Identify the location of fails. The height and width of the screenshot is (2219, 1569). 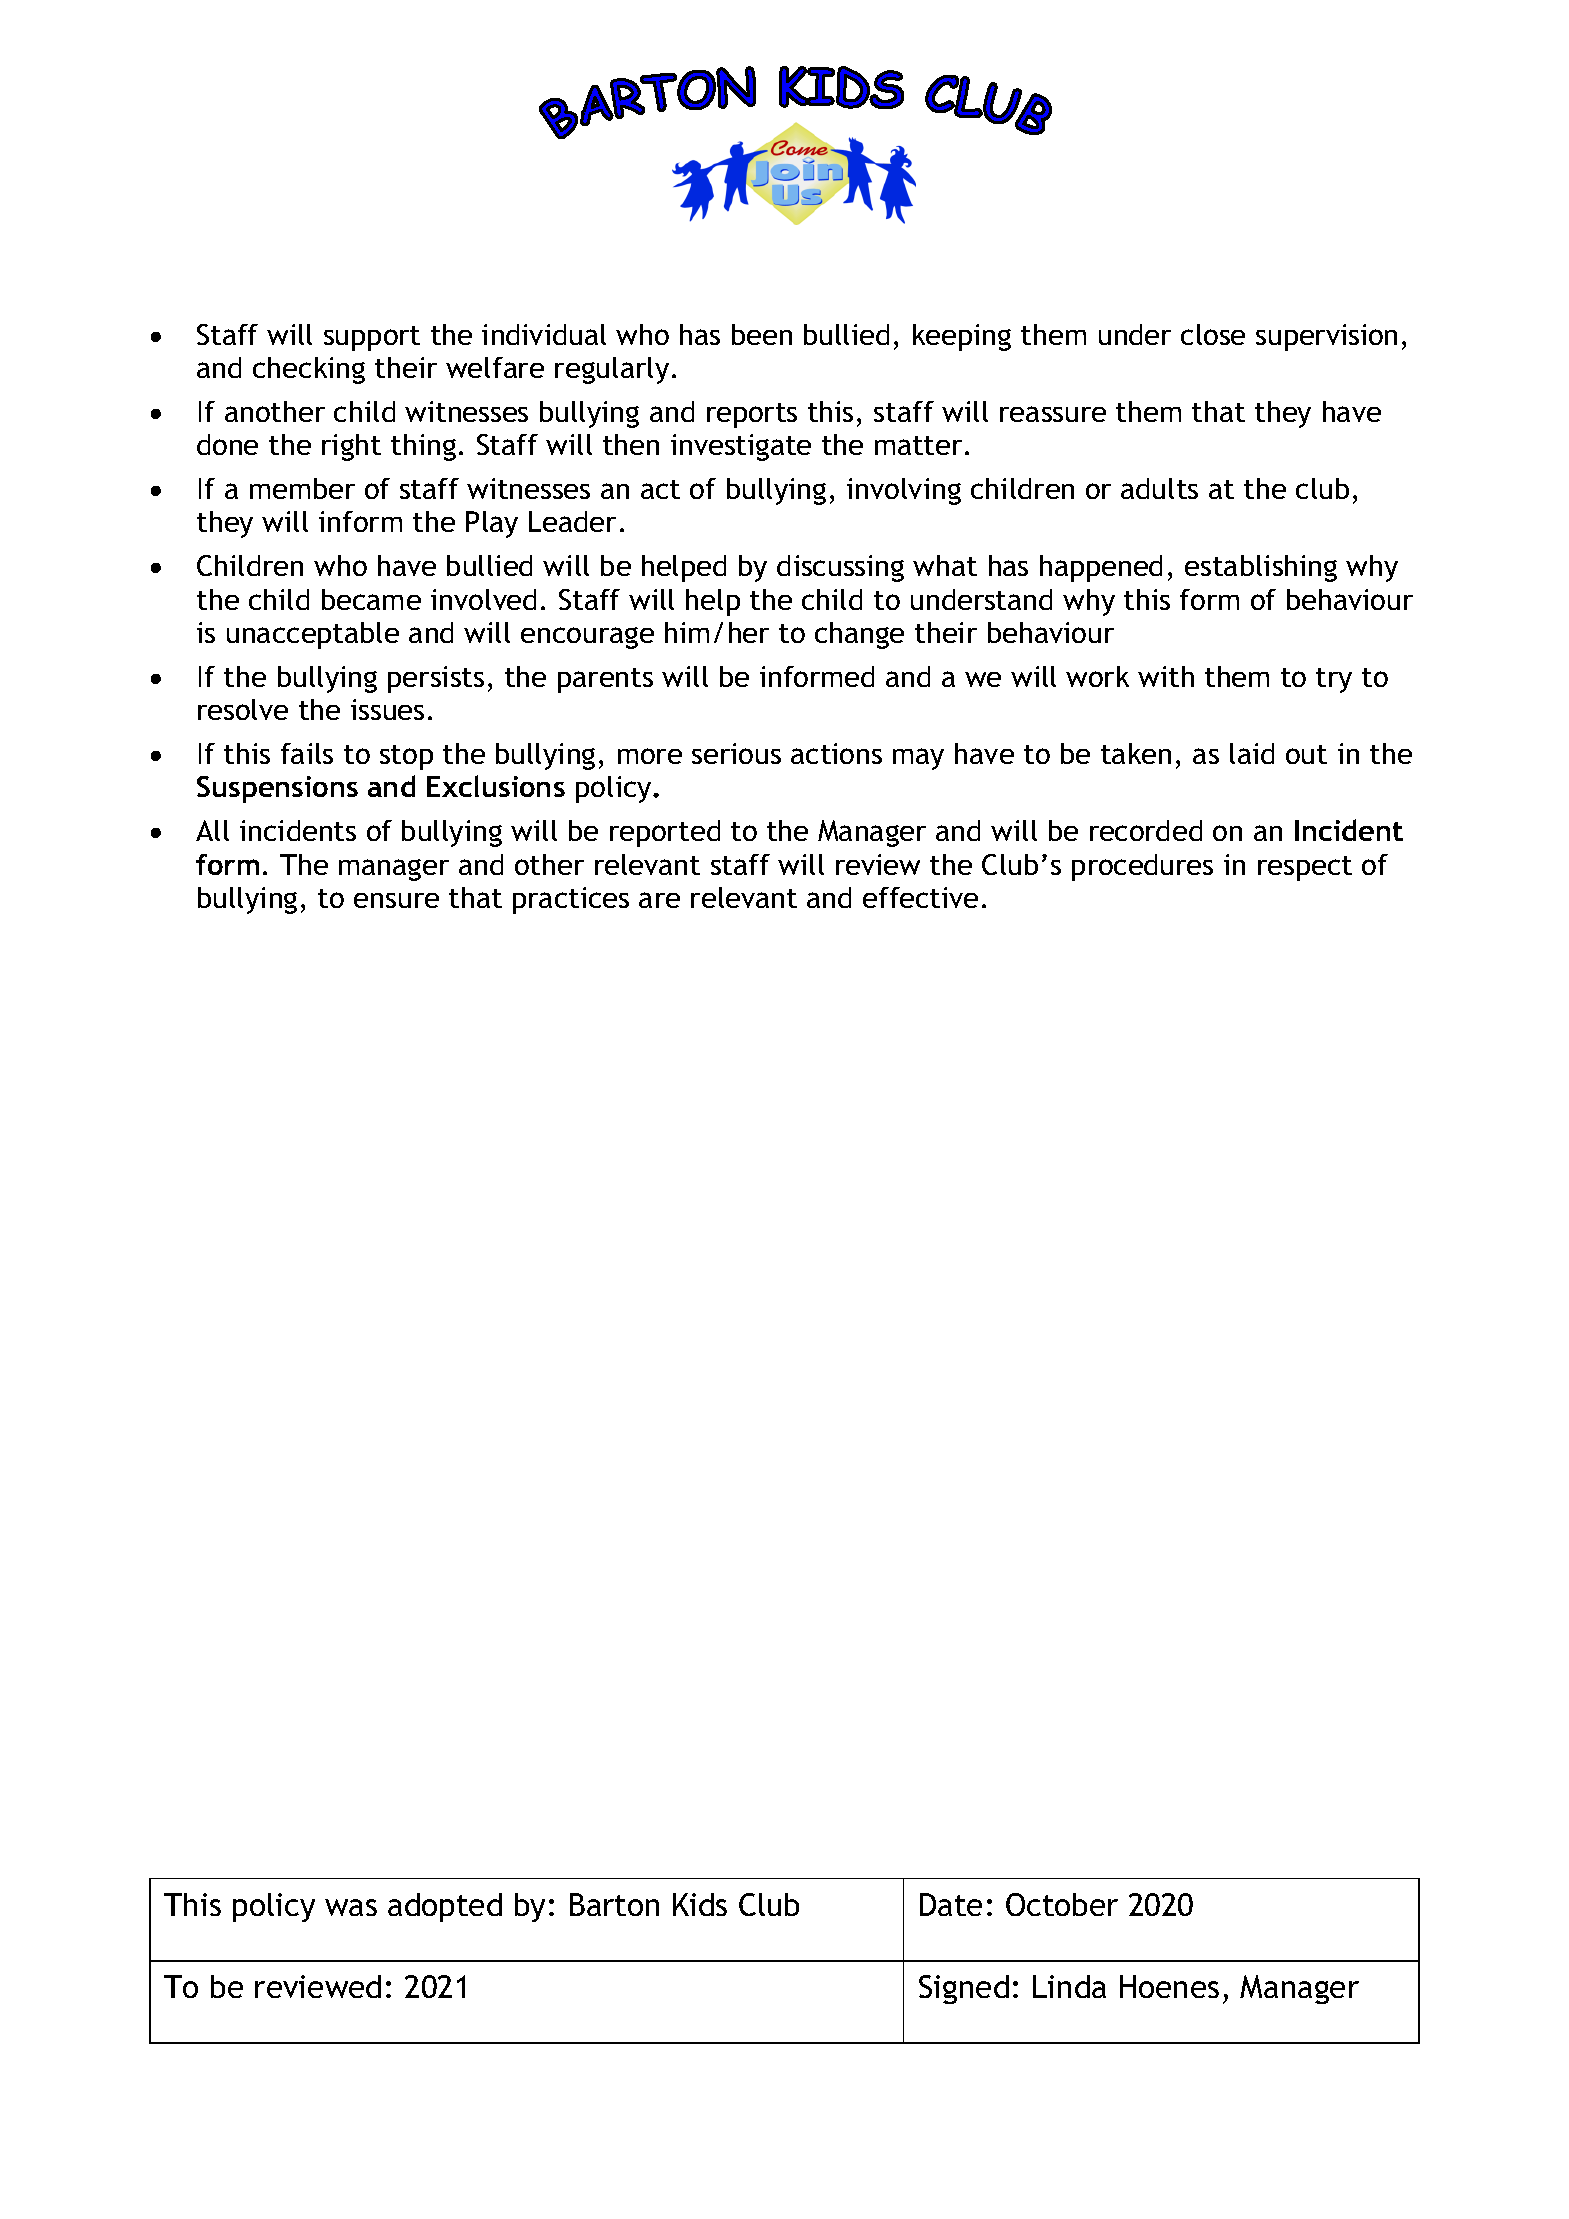
(307, 753).
